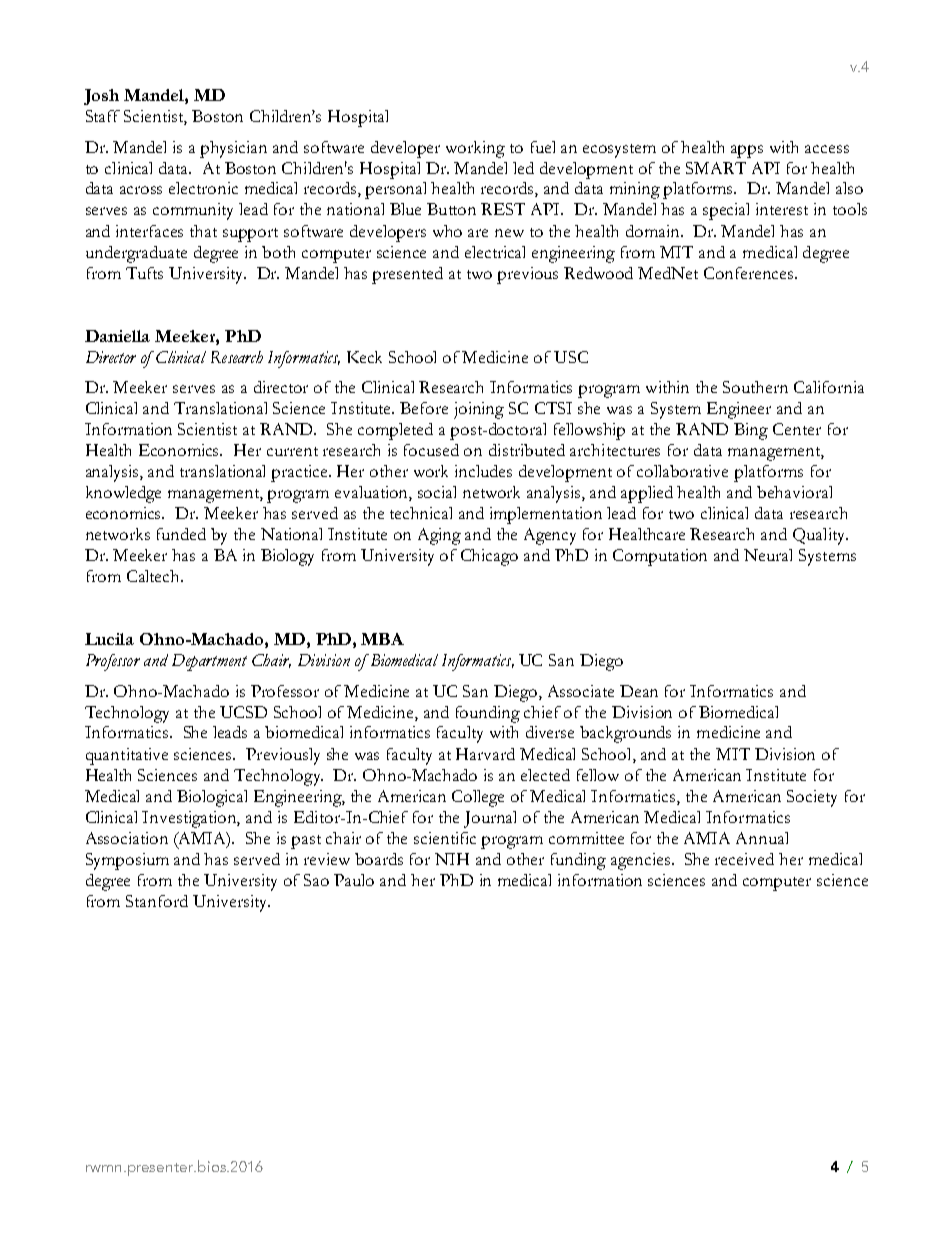  What do you see at coordinates (794, 492) in the document?
I see `behavioral` at bounding box center [794, 492].
